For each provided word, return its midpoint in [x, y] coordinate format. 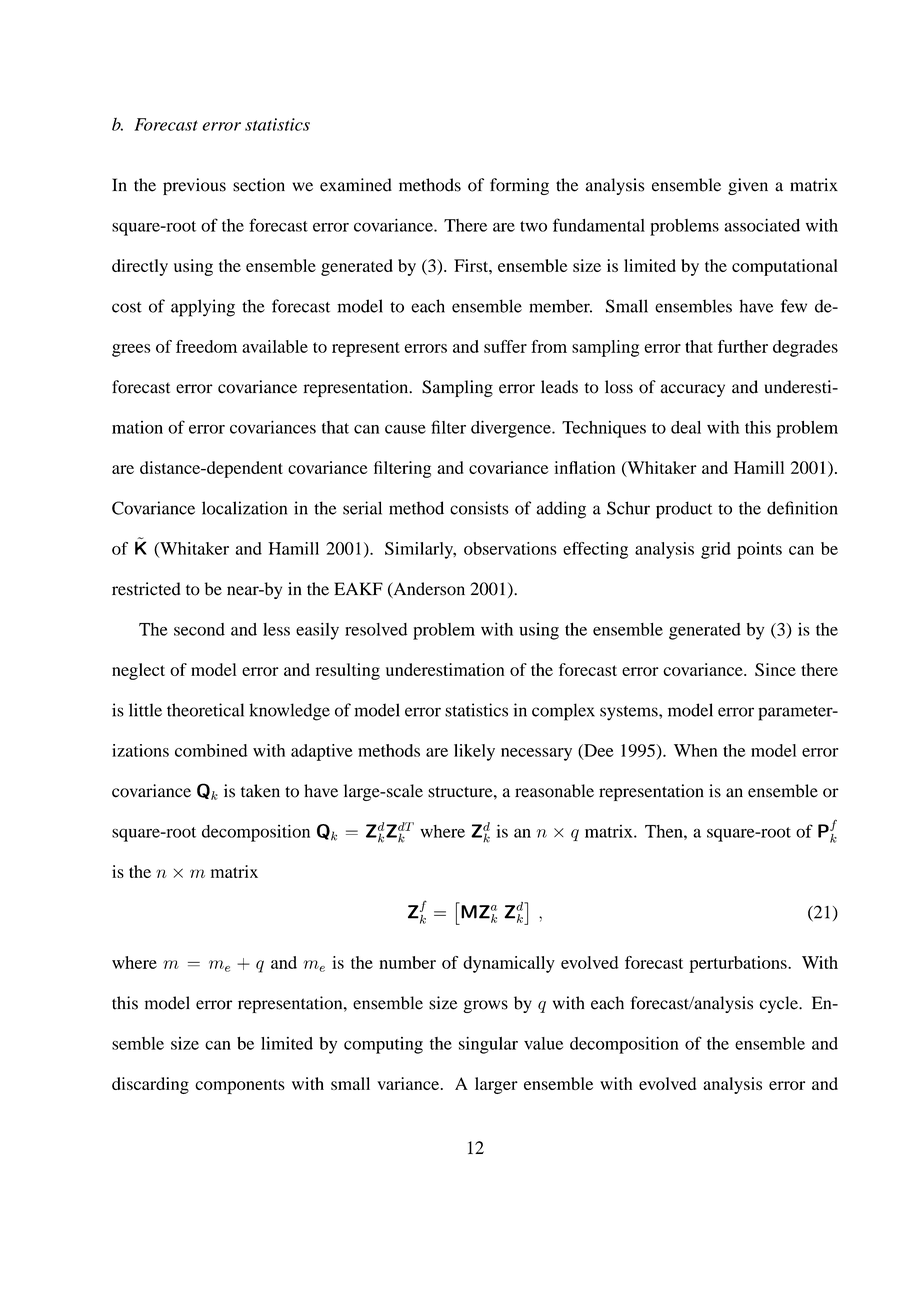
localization [244, 508]
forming [519, 186]
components [240, 1086]
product [684, 510]
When [696, 750]
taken [260, 791]
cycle [780, 1004]
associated [762, 225]
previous [194, 186]
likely [474, 752]
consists [479, 508]
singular [488, 1045]
